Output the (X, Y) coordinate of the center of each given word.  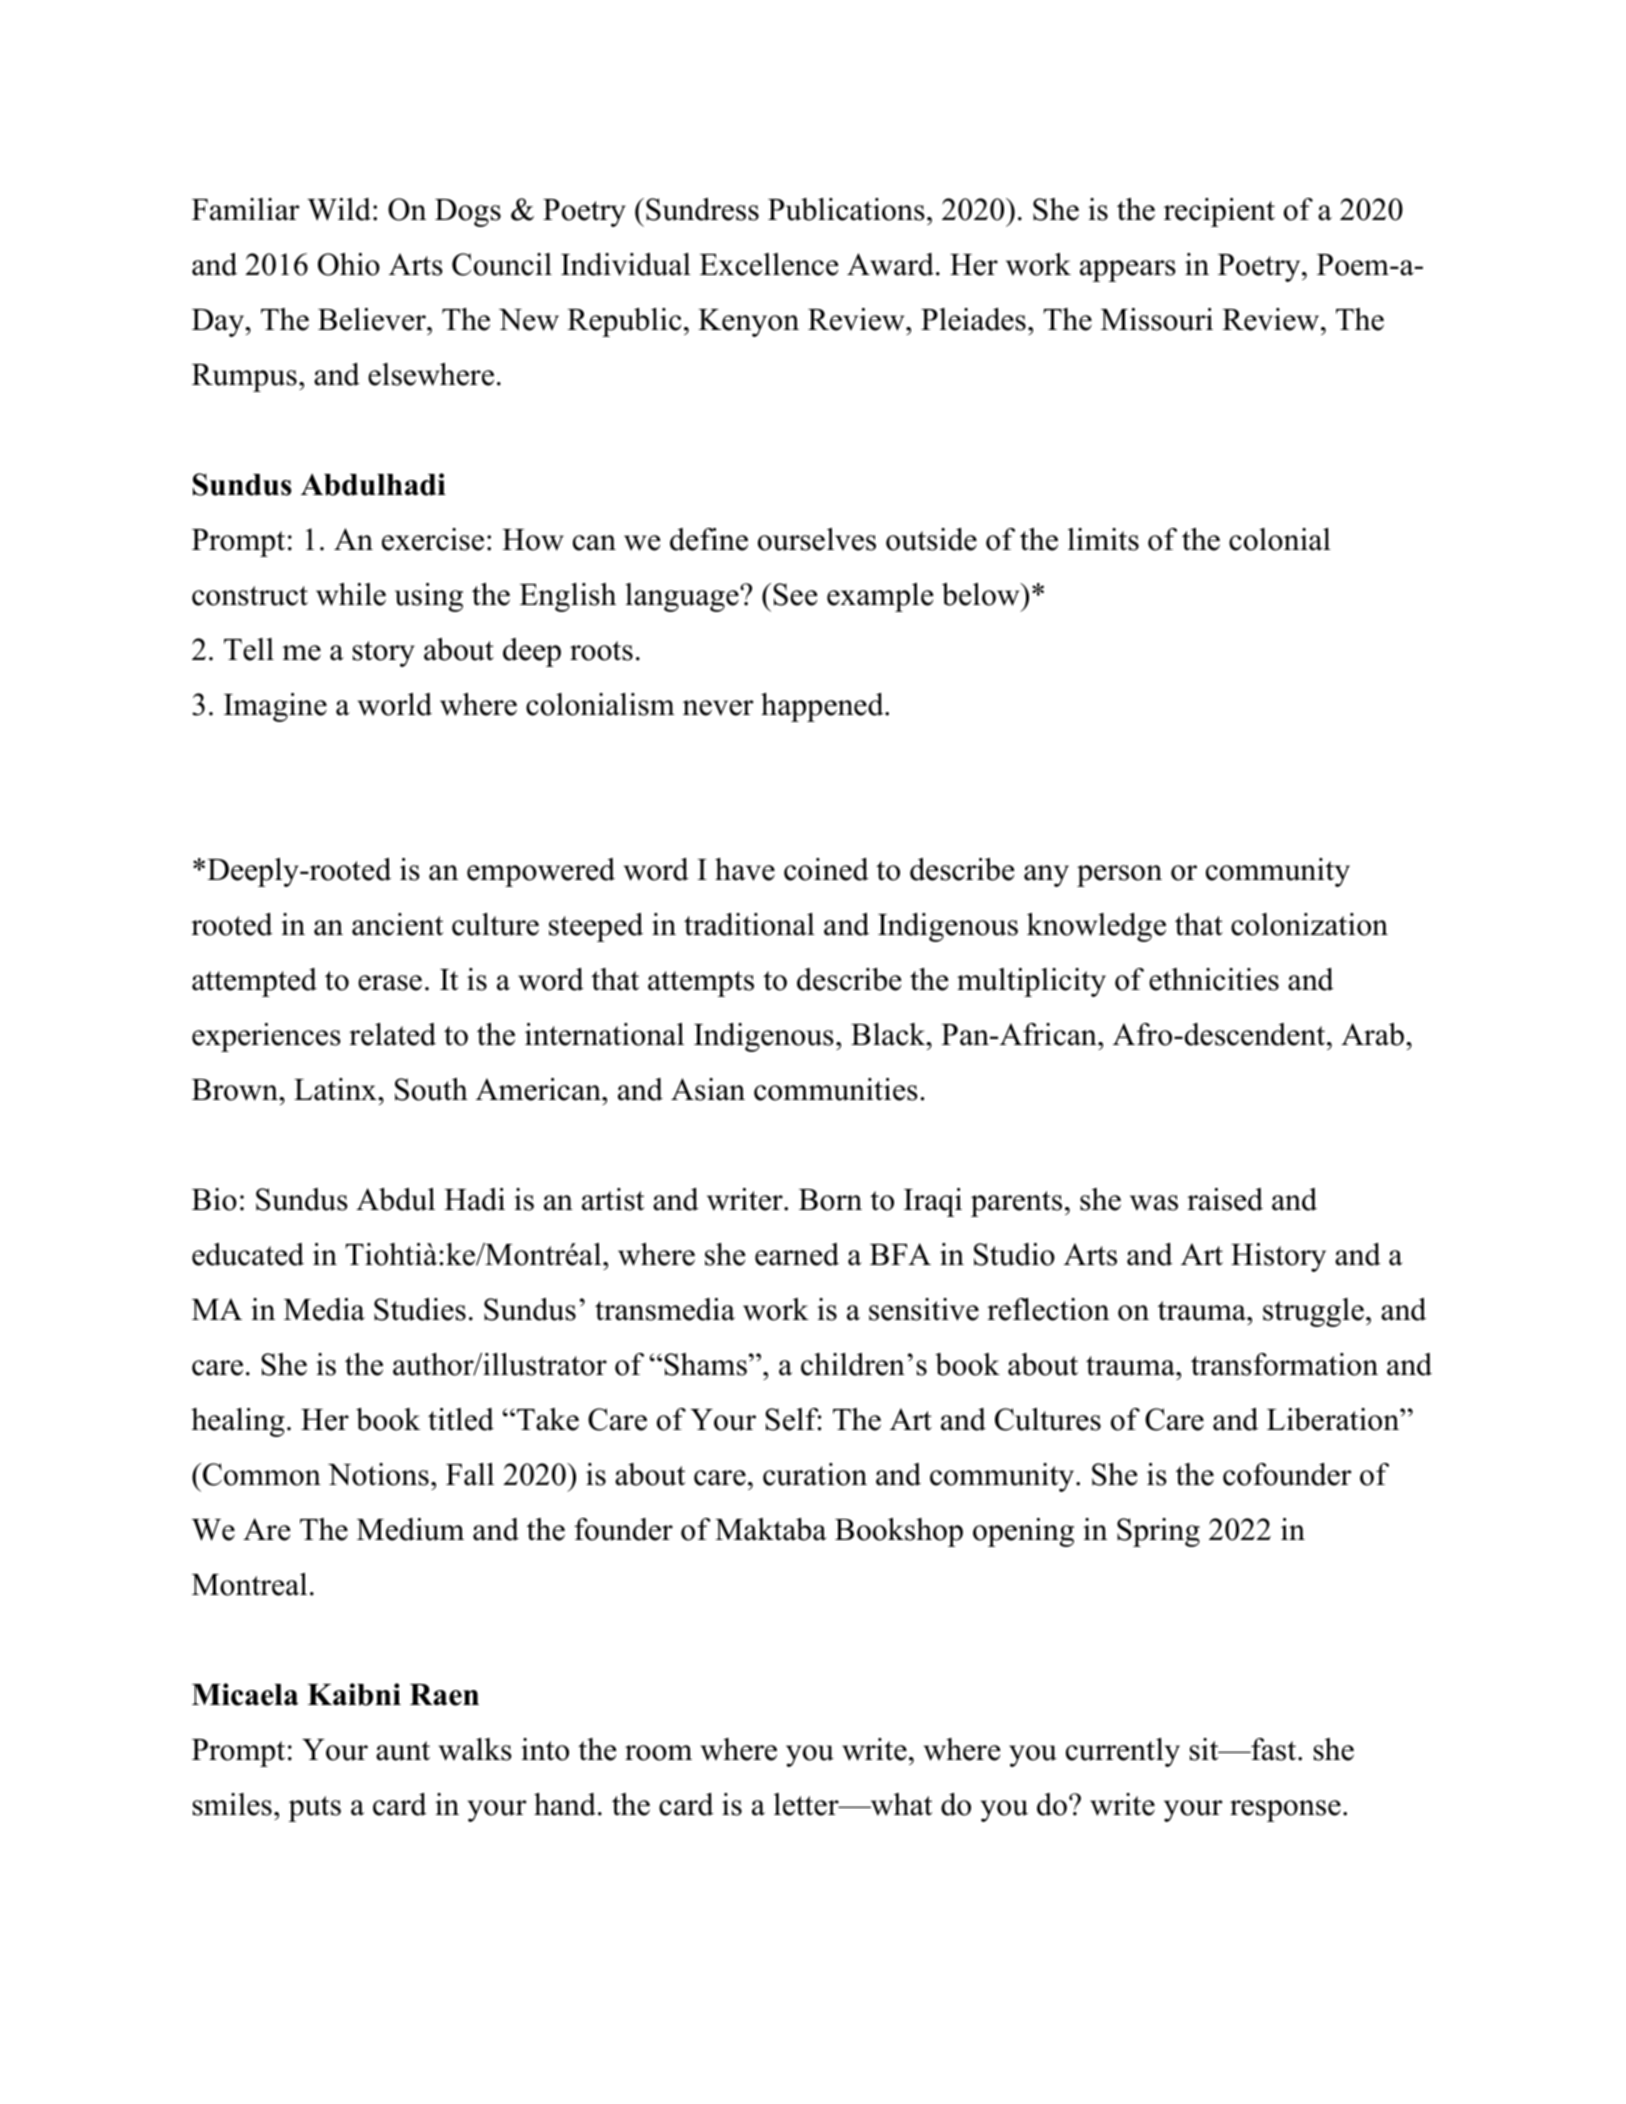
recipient (1219, 212)
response (1285, 1811)
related (392, 1034)
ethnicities (1214, 979)
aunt (403, 1751)
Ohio (349, 264)
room (658, 1753)
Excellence (769, 264)
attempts (701, 984)
